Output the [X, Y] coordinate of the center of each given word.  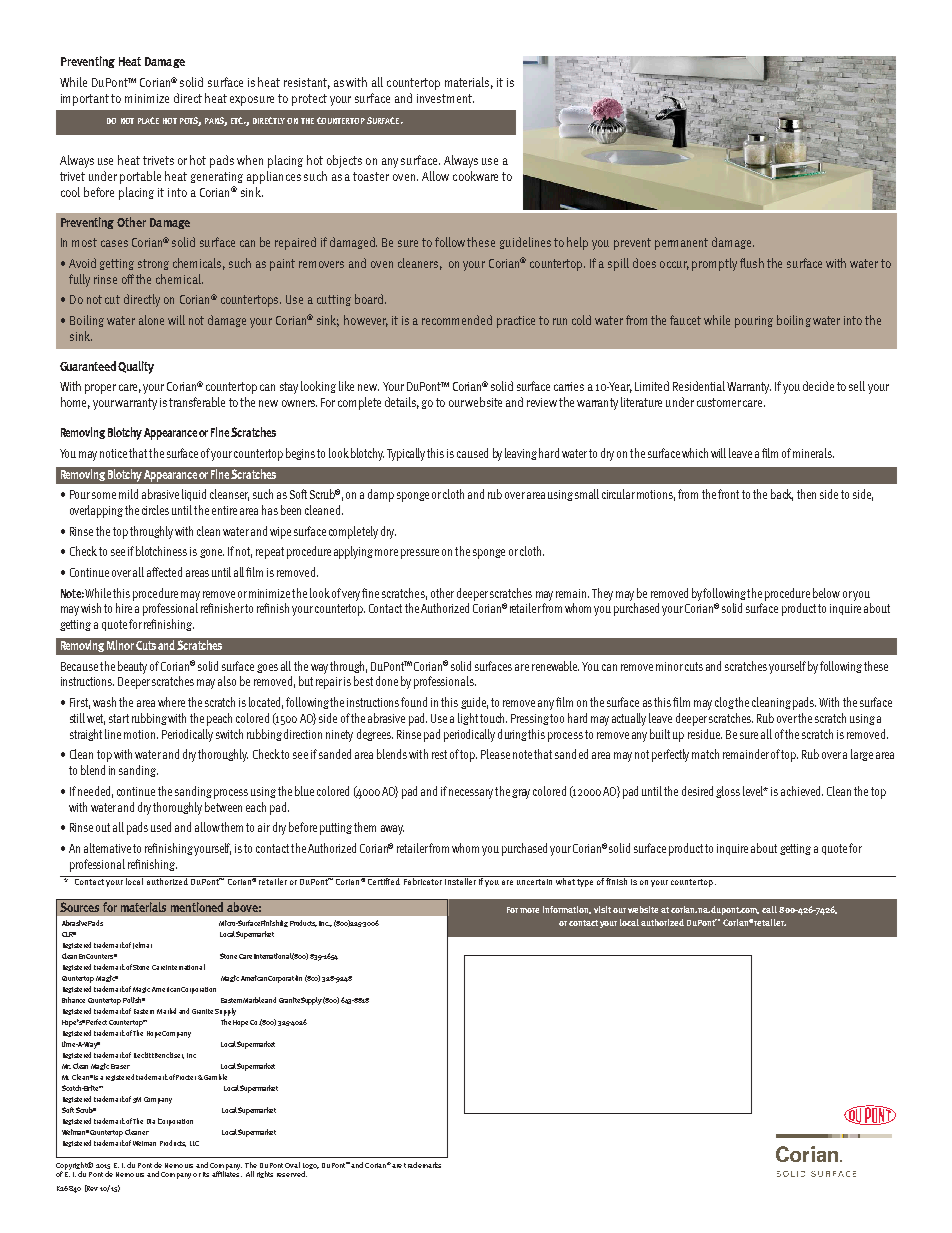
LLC [194, 1143]
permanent [681, 244]
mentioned [197, 907]
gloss [728, 792]
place [148, 120]
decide [818, 386]
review [542, 402]
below [826, 593]
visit [602, 909]
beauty [132, 667]
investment [445, 98]
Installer [460, 880]
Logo [311, 1167]
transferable [197, 402]
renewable [555, 666]
